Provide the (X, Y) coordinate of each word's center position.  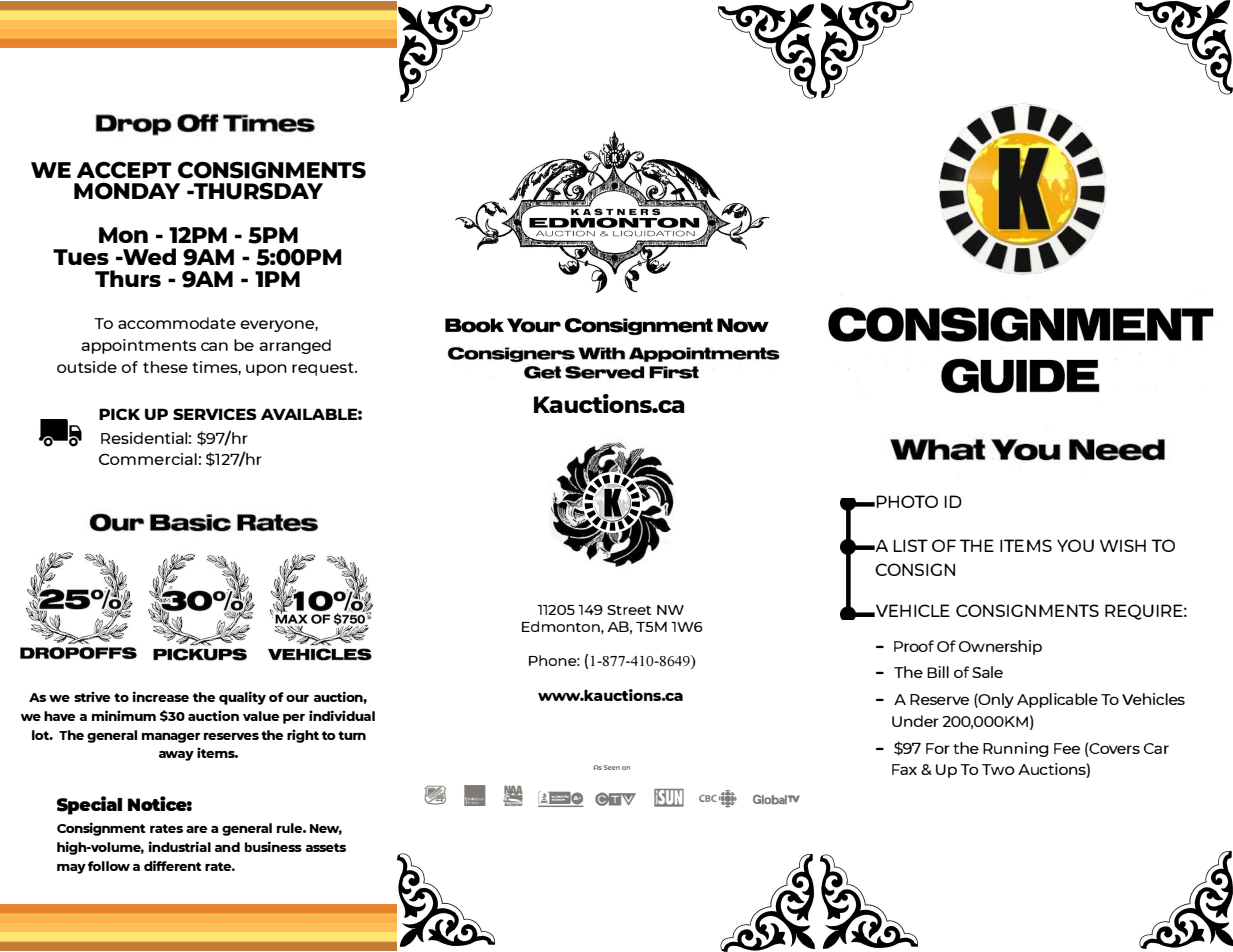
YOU (1075, 545)
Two (998, 769)
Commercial (148, 459)
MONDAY (127, 191)
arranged (295, 346)
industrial (180, 846)
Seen (612, 767)
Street (629, 610)
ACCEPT (124, 170)
